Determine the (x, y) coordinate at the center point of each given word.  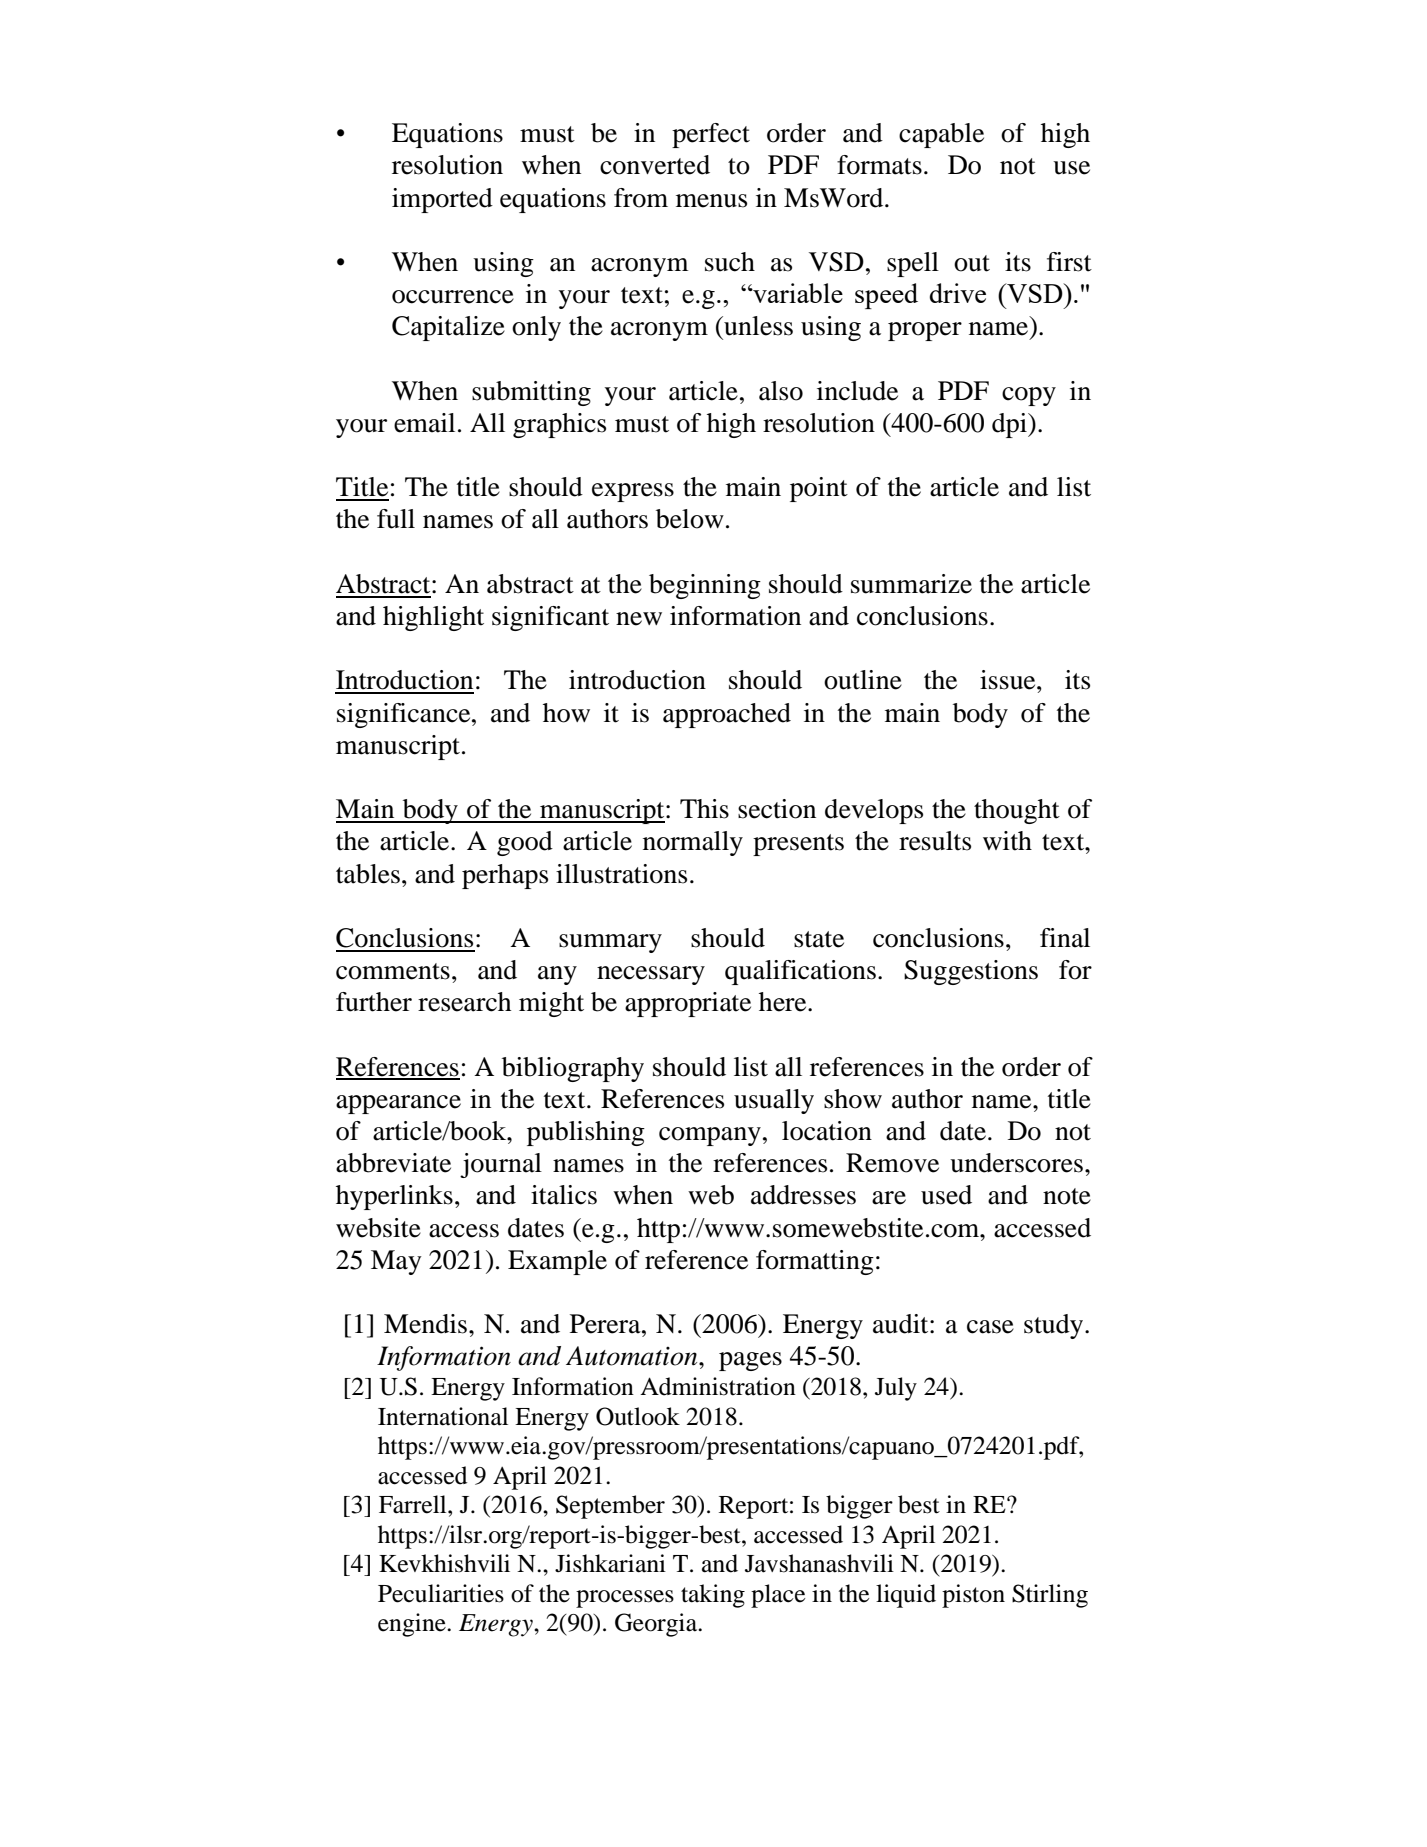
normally (693, 843)
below (690, 519)
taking (713, 1596)
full (396, 519)
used (946, 1195)
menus (711, 201)
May (396, 1262)
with (1007, 841)
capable (941, 135)
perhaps (505, 876)
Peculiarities (441, 1593)
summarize (911, 584)
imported (442, 200)
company (710, 1136)
